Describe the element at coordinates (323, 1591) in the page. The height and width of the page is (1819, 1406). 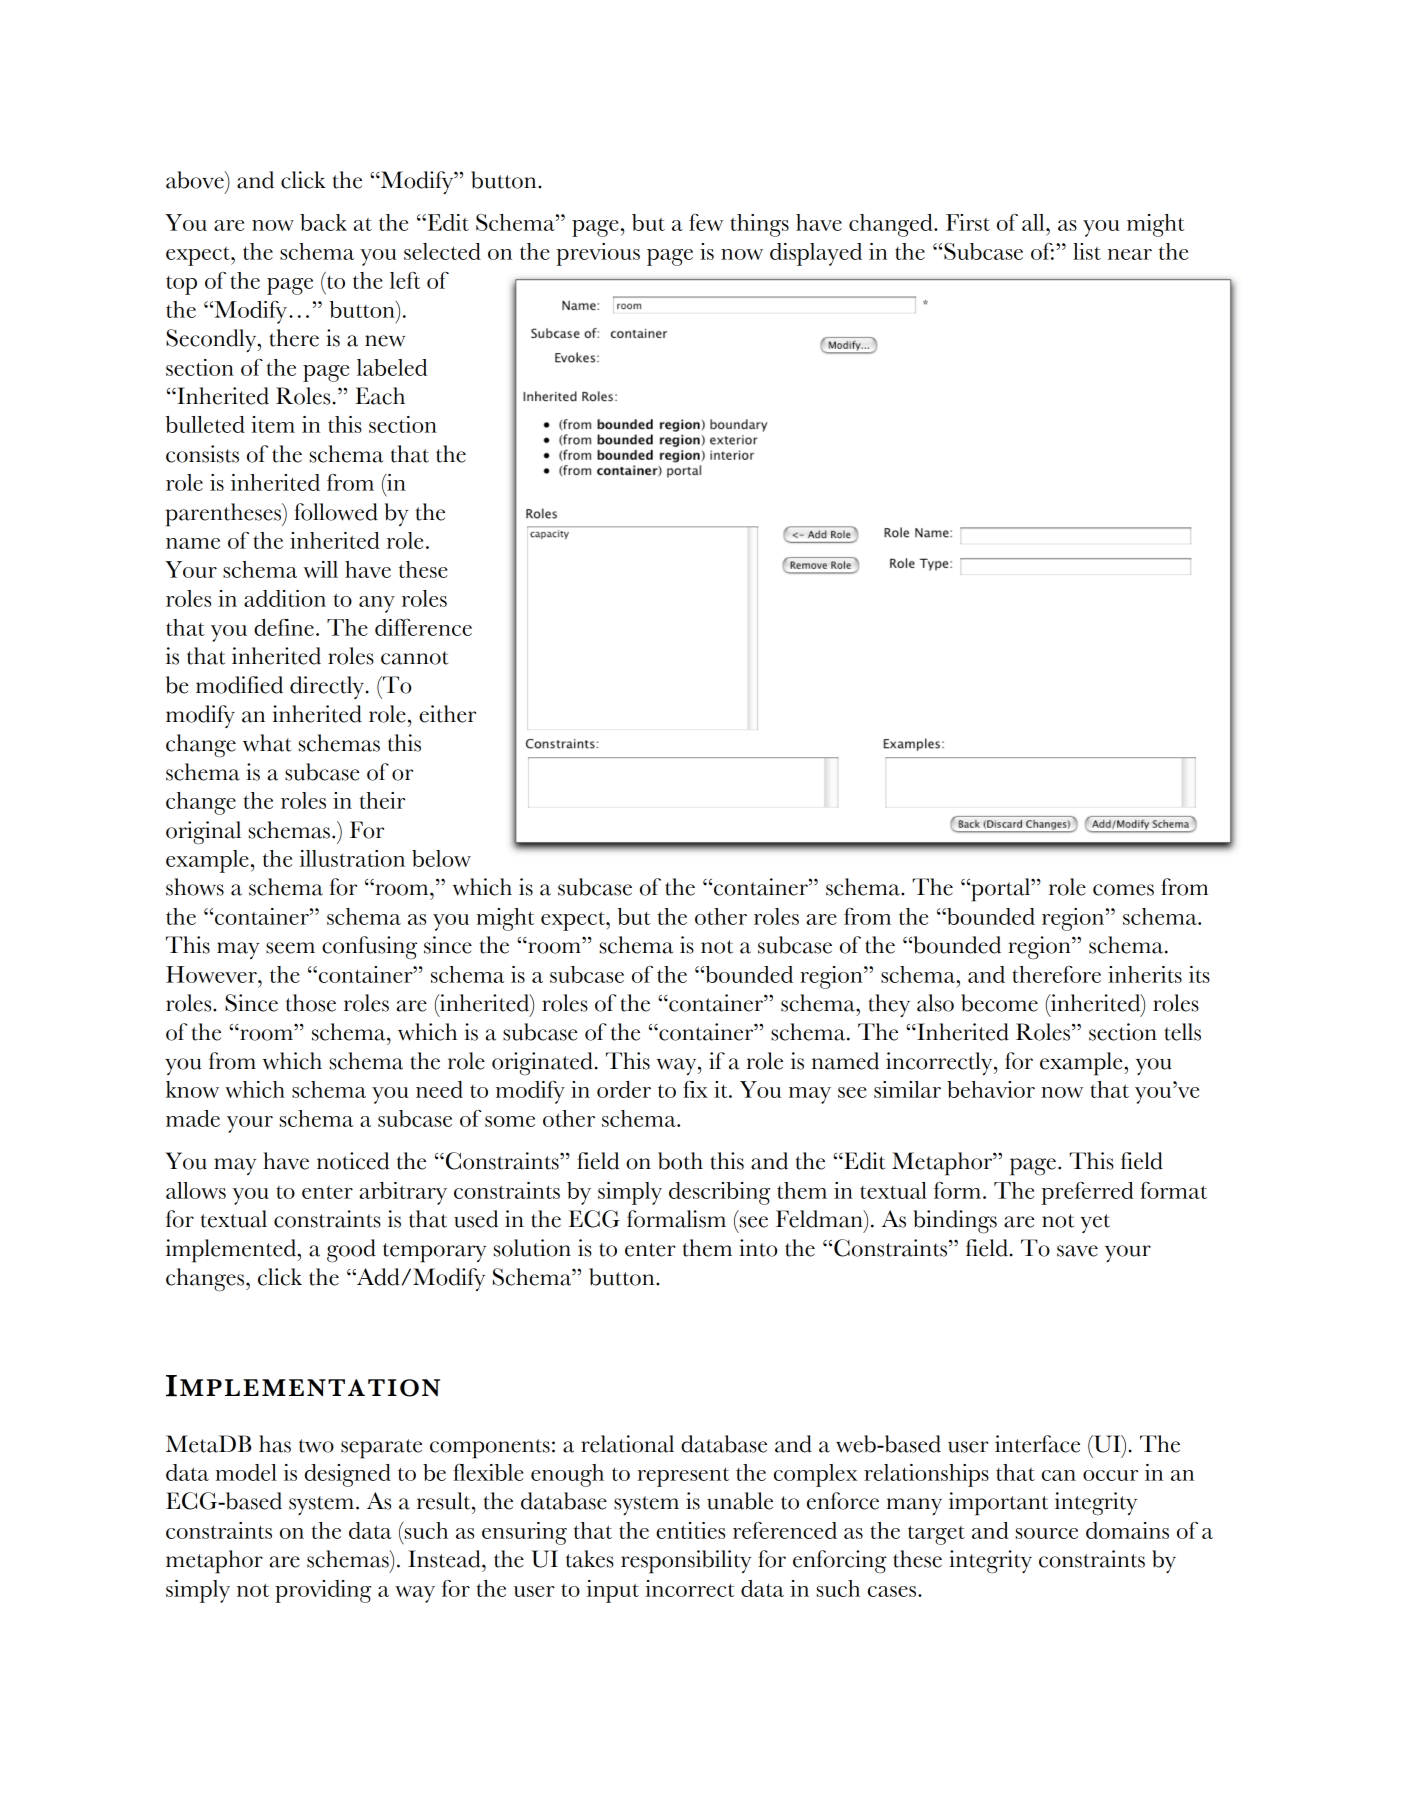
I see `providing` at that location.
